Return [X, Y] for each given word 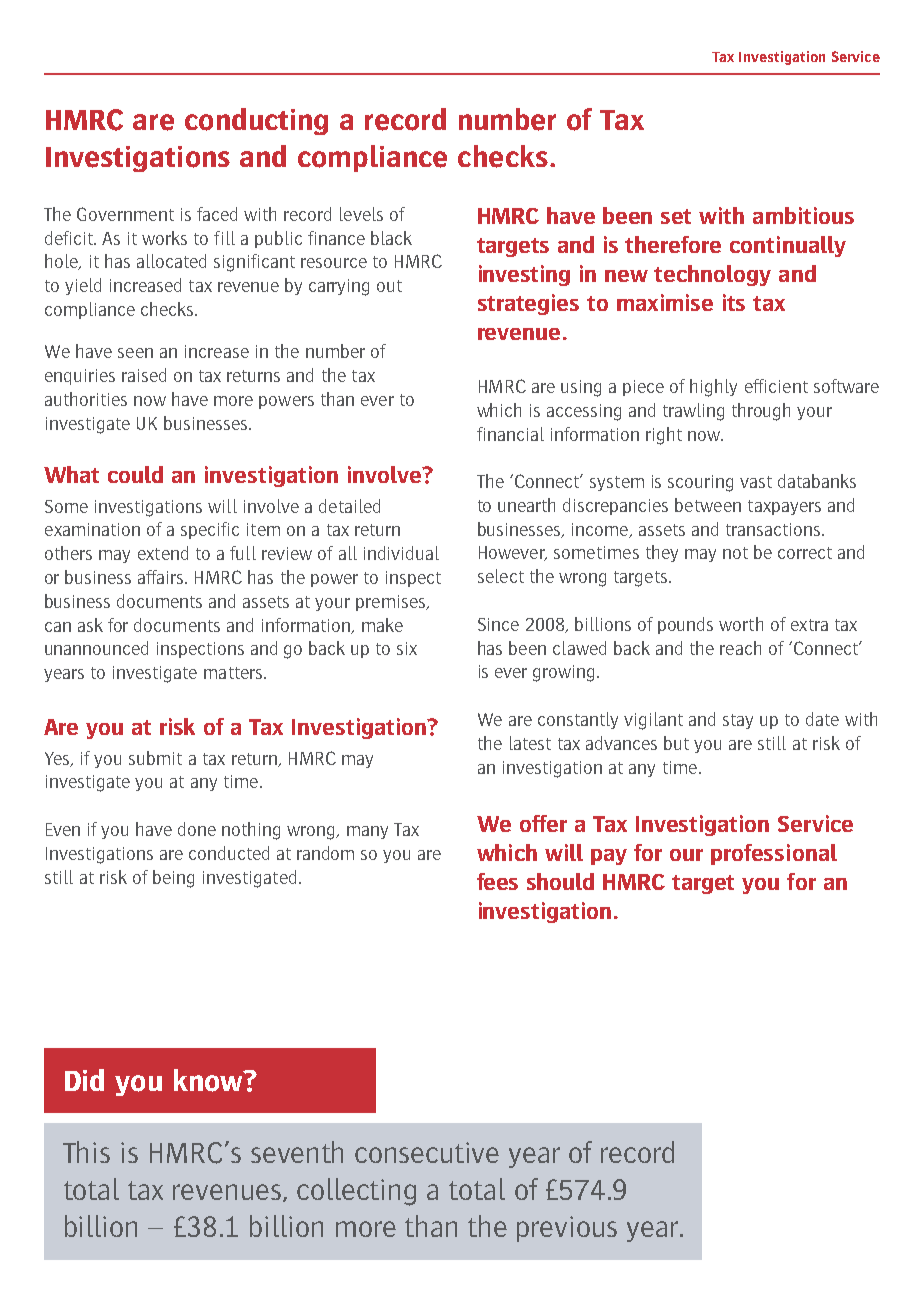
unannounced [96, 648]
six [407, 648]
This [86, 1152]
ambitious [803, 215]
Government [125, 214]
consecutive [427, 1152]
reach [740, 648]
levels [361, 214]
